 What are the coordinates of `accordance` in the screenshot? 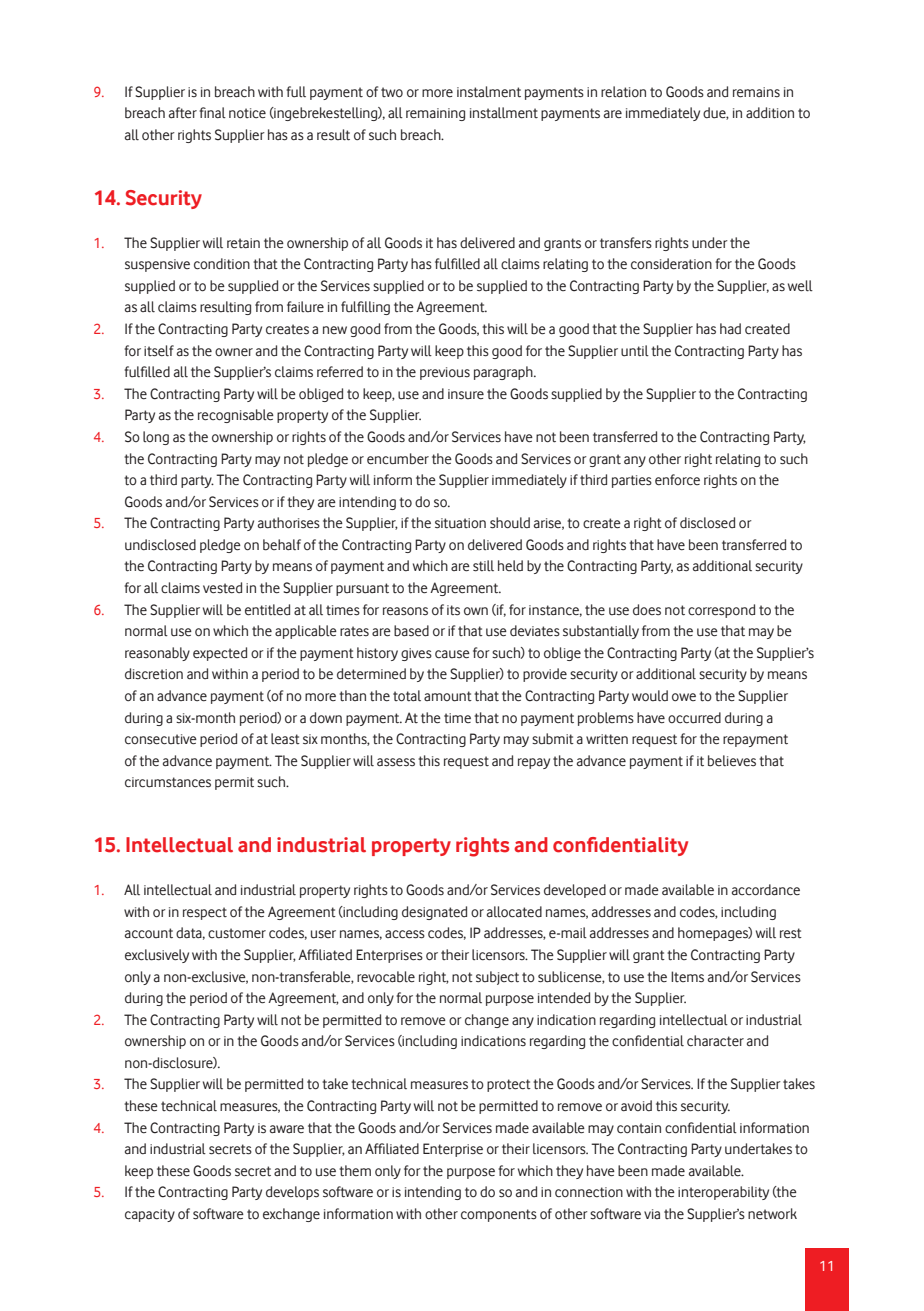 It's located at (766, 890).
